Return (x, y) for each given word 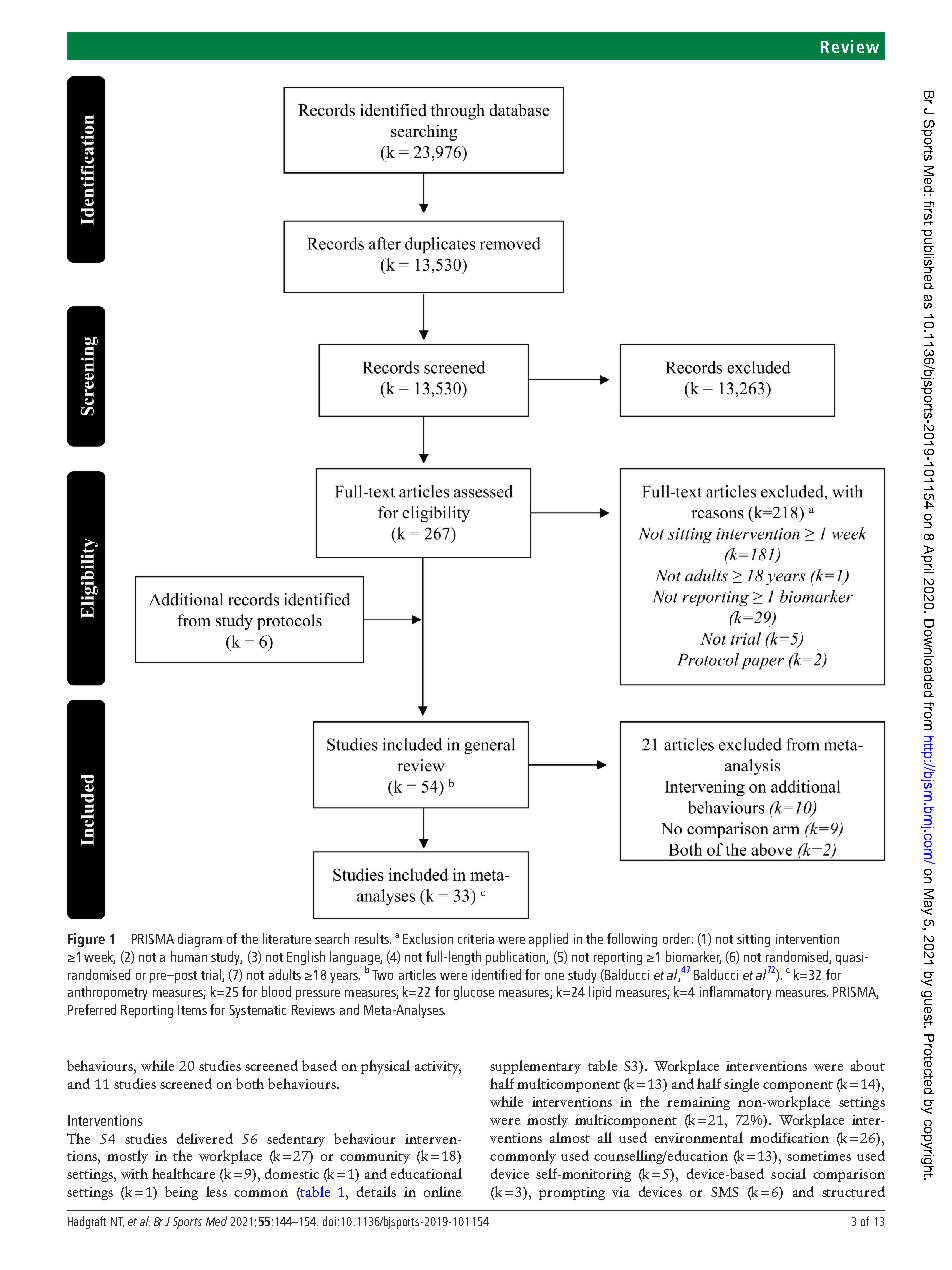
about (868, 1065)
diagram (200, 940)
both (250, 1083)
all (605, 1137)
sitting (753, 940)
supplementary (535, 1067)
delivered (205, 1138)
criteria (476, 939)
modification (789, 1137)
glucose (474, 993)
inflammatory (735, 993)
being (181, 1193)
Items (192, 1010)
